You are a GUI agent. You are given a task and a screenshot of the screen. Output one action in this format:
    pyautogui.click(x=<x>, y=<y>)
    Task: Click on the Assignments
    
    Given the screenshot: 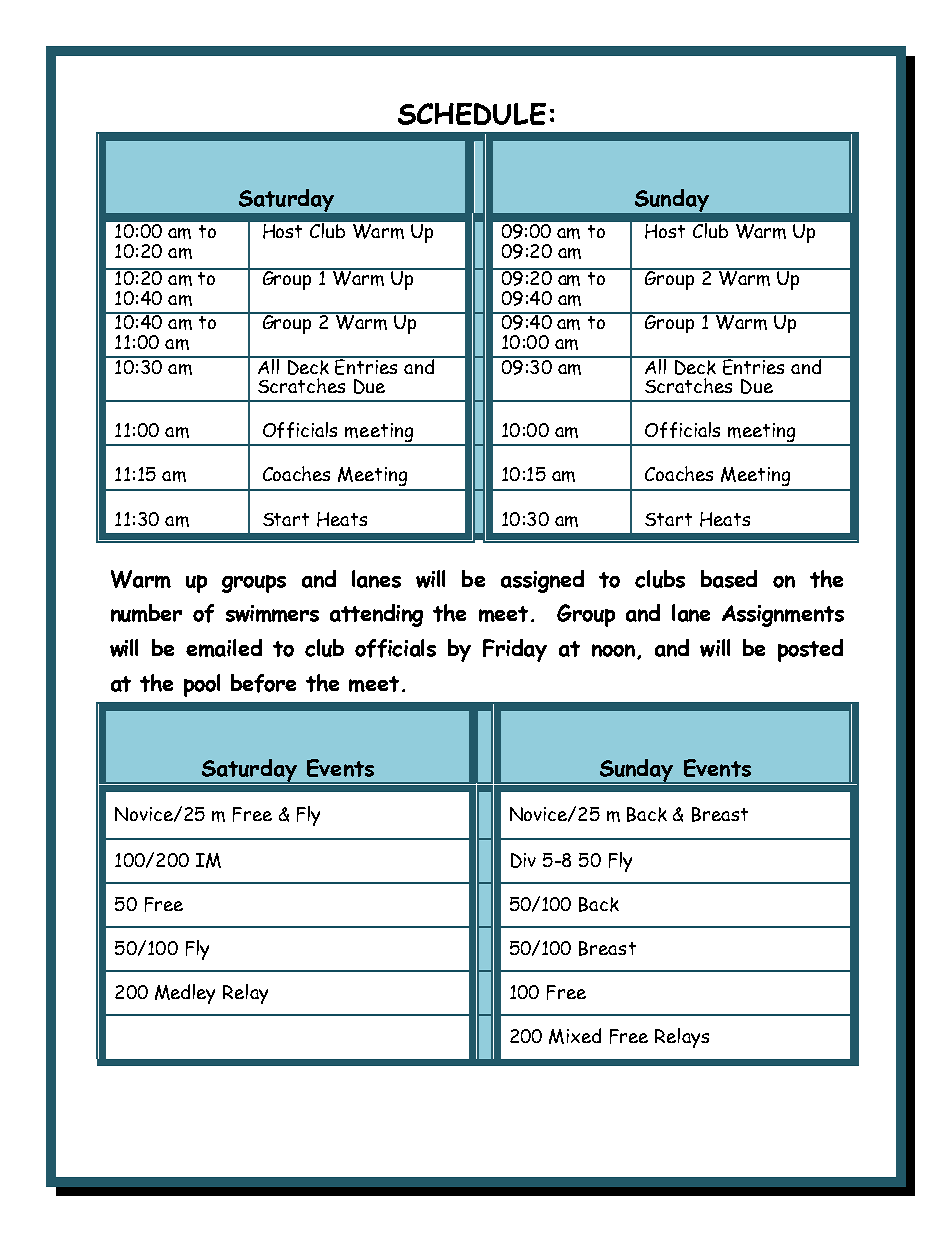 What is the action you would take?
    pyautogui.click(x=783, y=616)
